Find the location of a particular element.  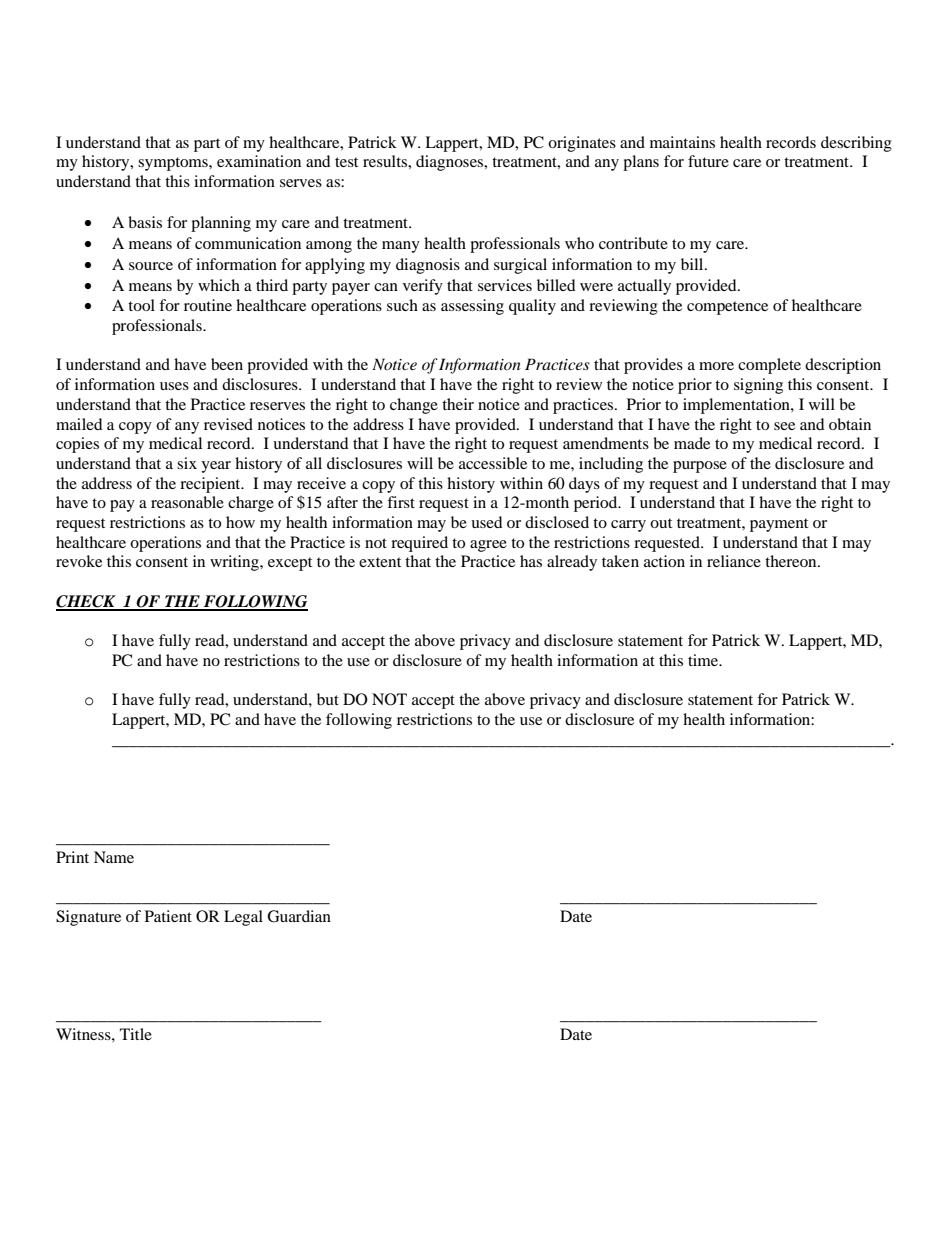

accessible is located at coordinates (493, 463).
